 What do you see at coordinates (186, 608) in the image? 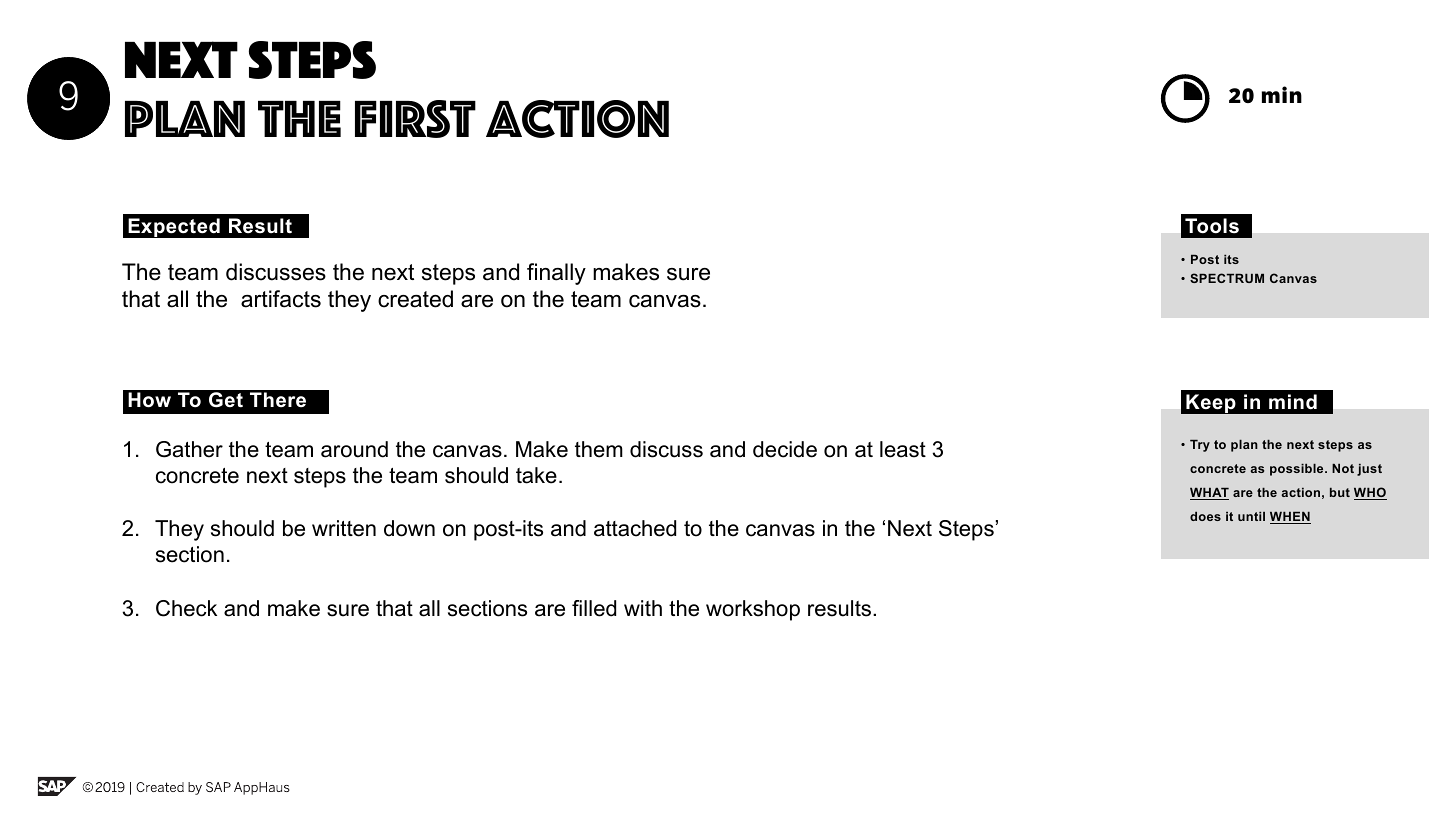
I see `Check` at bounding box center [186, 608].
